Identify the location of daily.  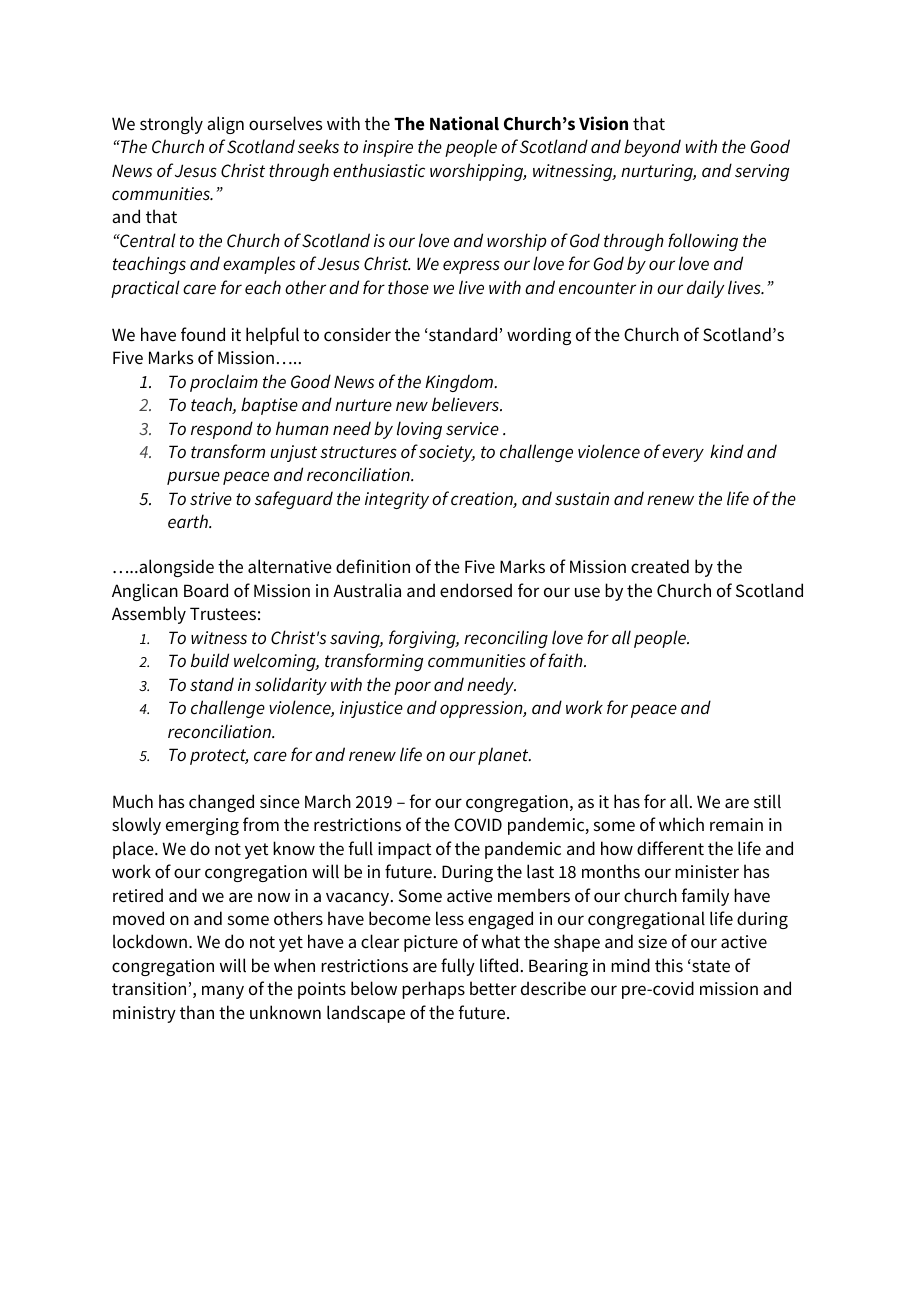
(705, 289).
